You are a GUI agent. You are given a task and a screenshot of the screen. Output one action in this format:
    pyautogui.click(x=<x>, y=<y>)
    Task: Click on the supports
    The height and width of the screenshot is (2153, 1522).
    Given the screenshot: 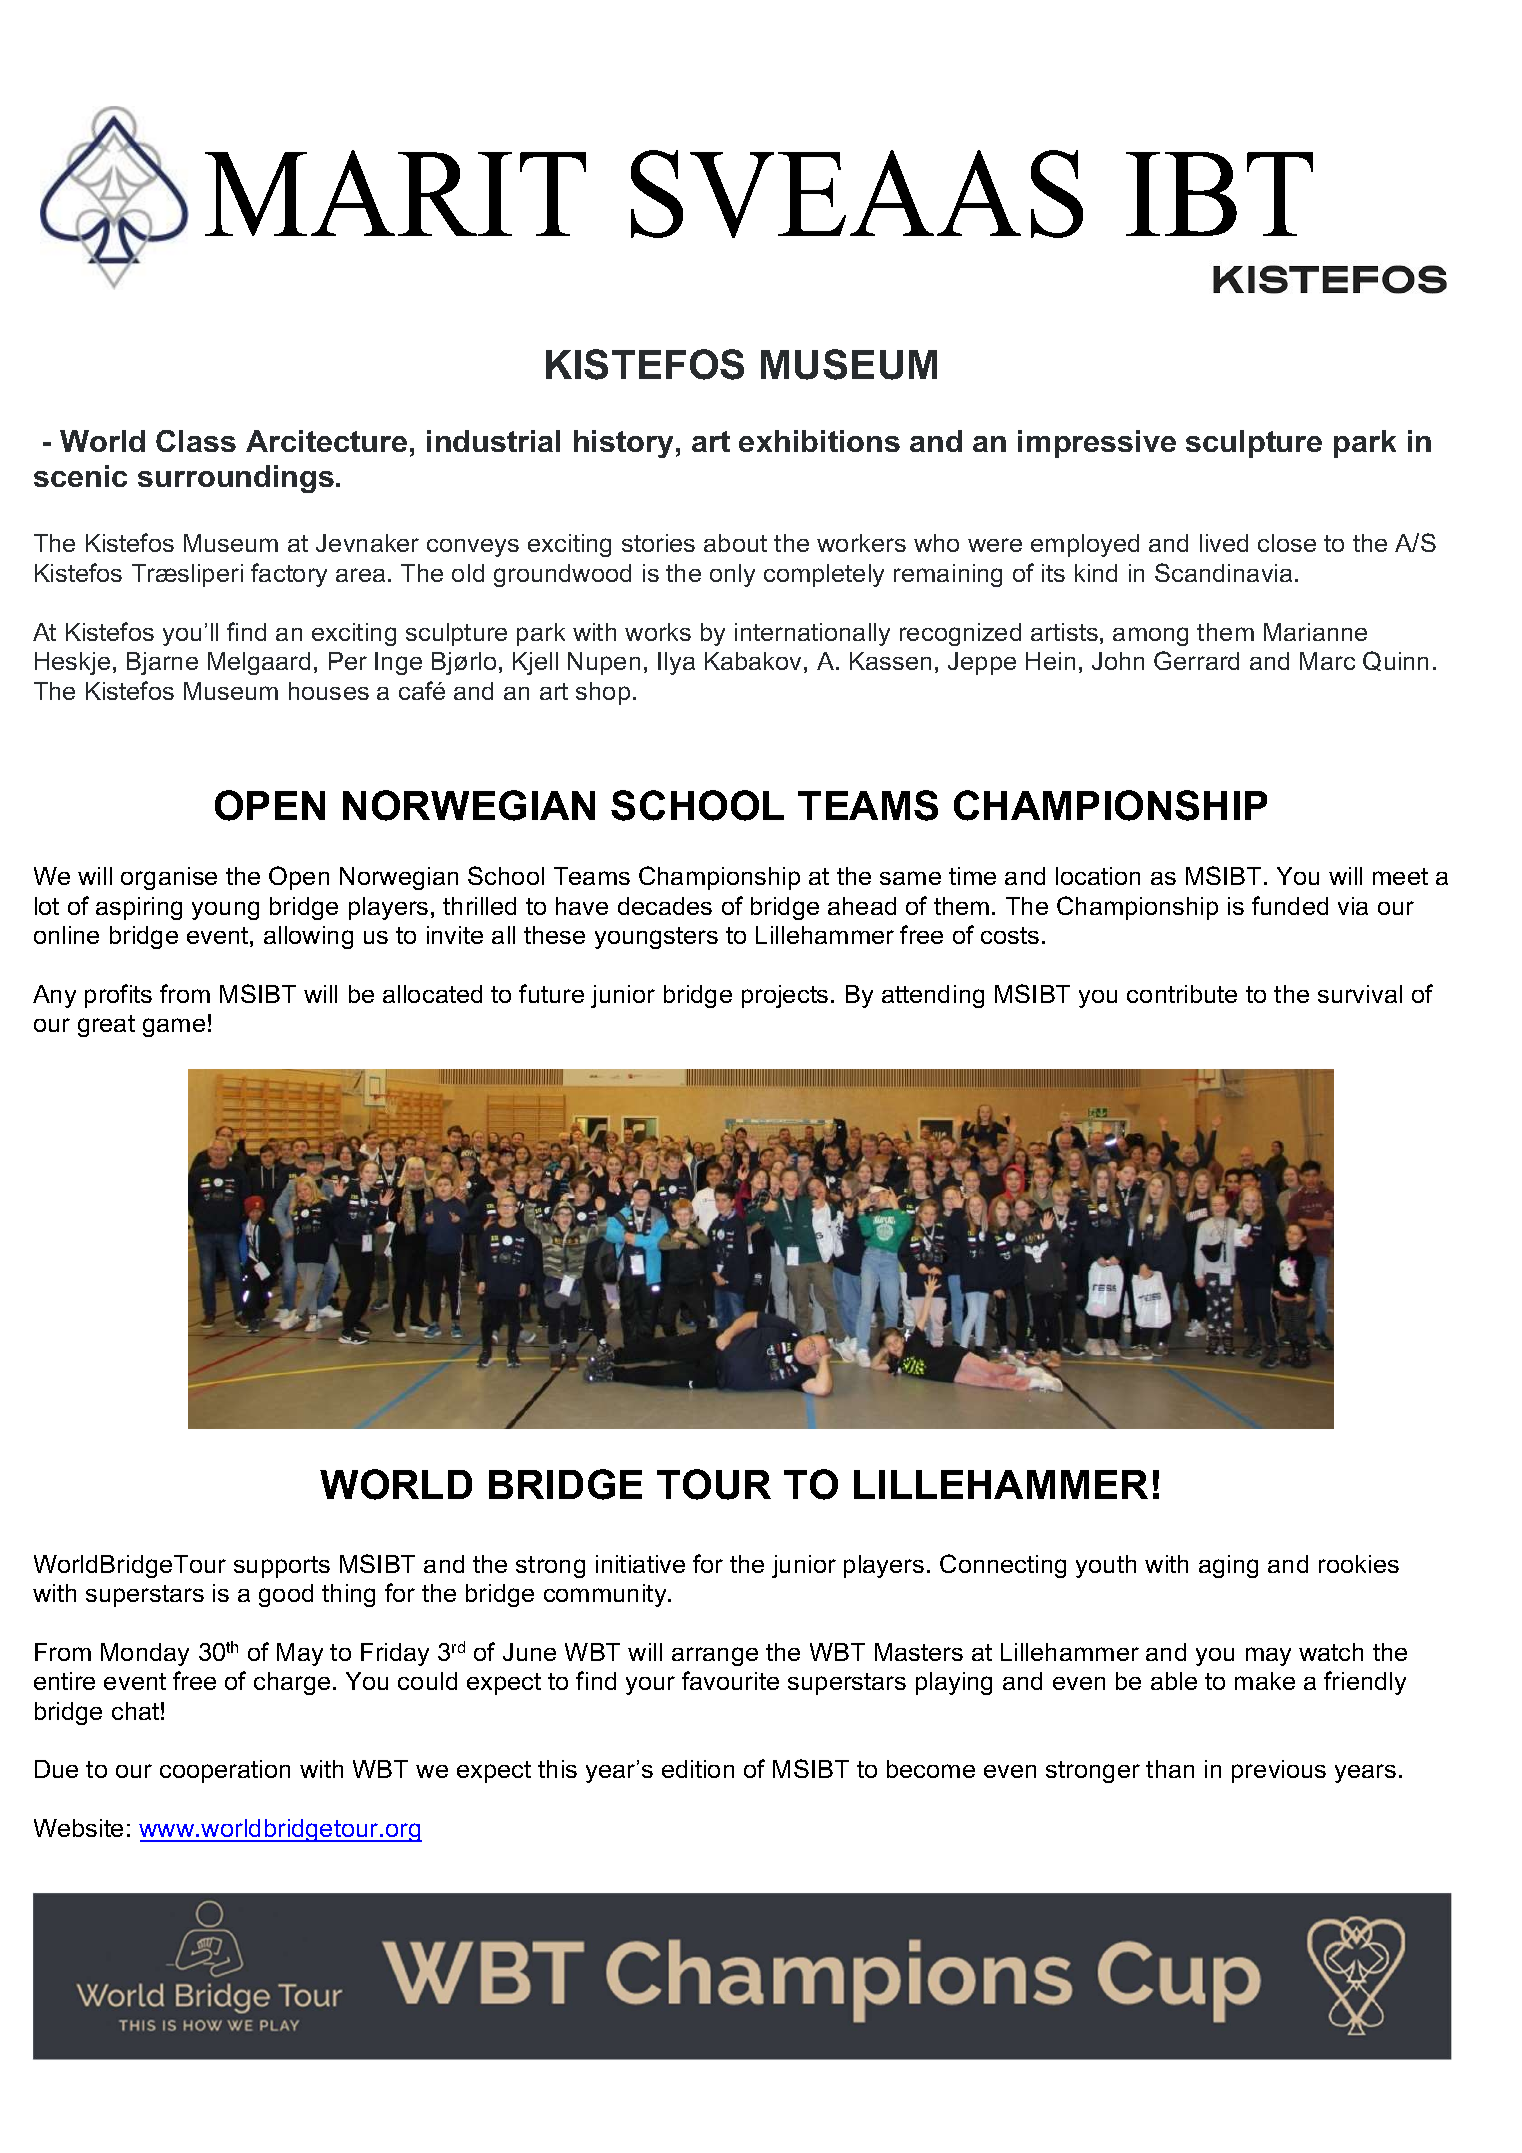 What is the action you would take?
    pyautogui.click(x=282, y=1567)
